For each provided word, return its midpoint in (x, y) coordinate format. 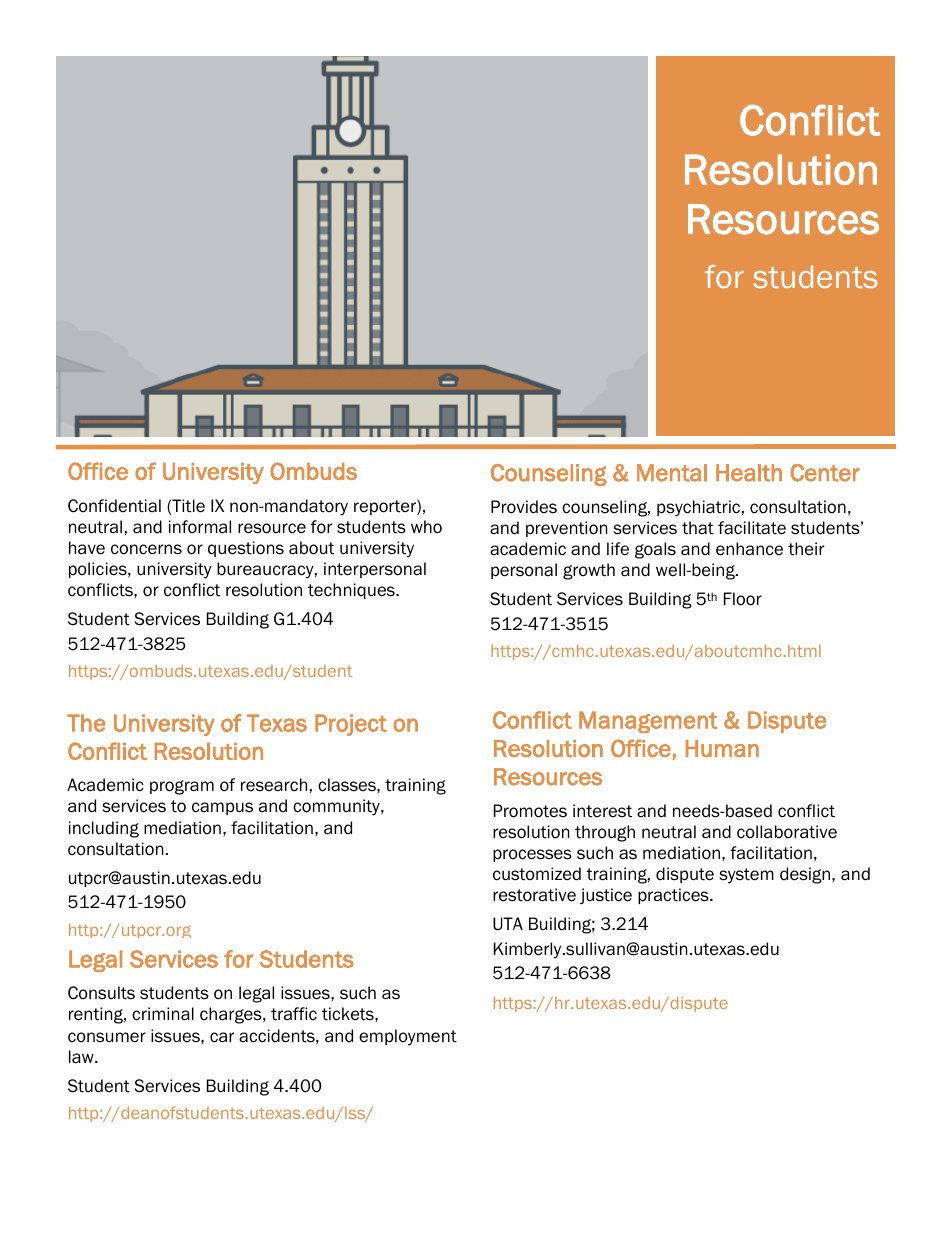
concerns (146, 549)
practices (674, 896)
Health (749, 473)
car (222, 1037)
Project (351, 725)
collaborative (787, 832)
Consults (101, 993)
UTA (508, 924)
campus (222, 808)
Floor (743, 599)
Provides (524, 507)
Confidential (114, 506)
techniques (352, 591)
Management (648, 722)
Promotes (530, 811)
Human (722, 748)
